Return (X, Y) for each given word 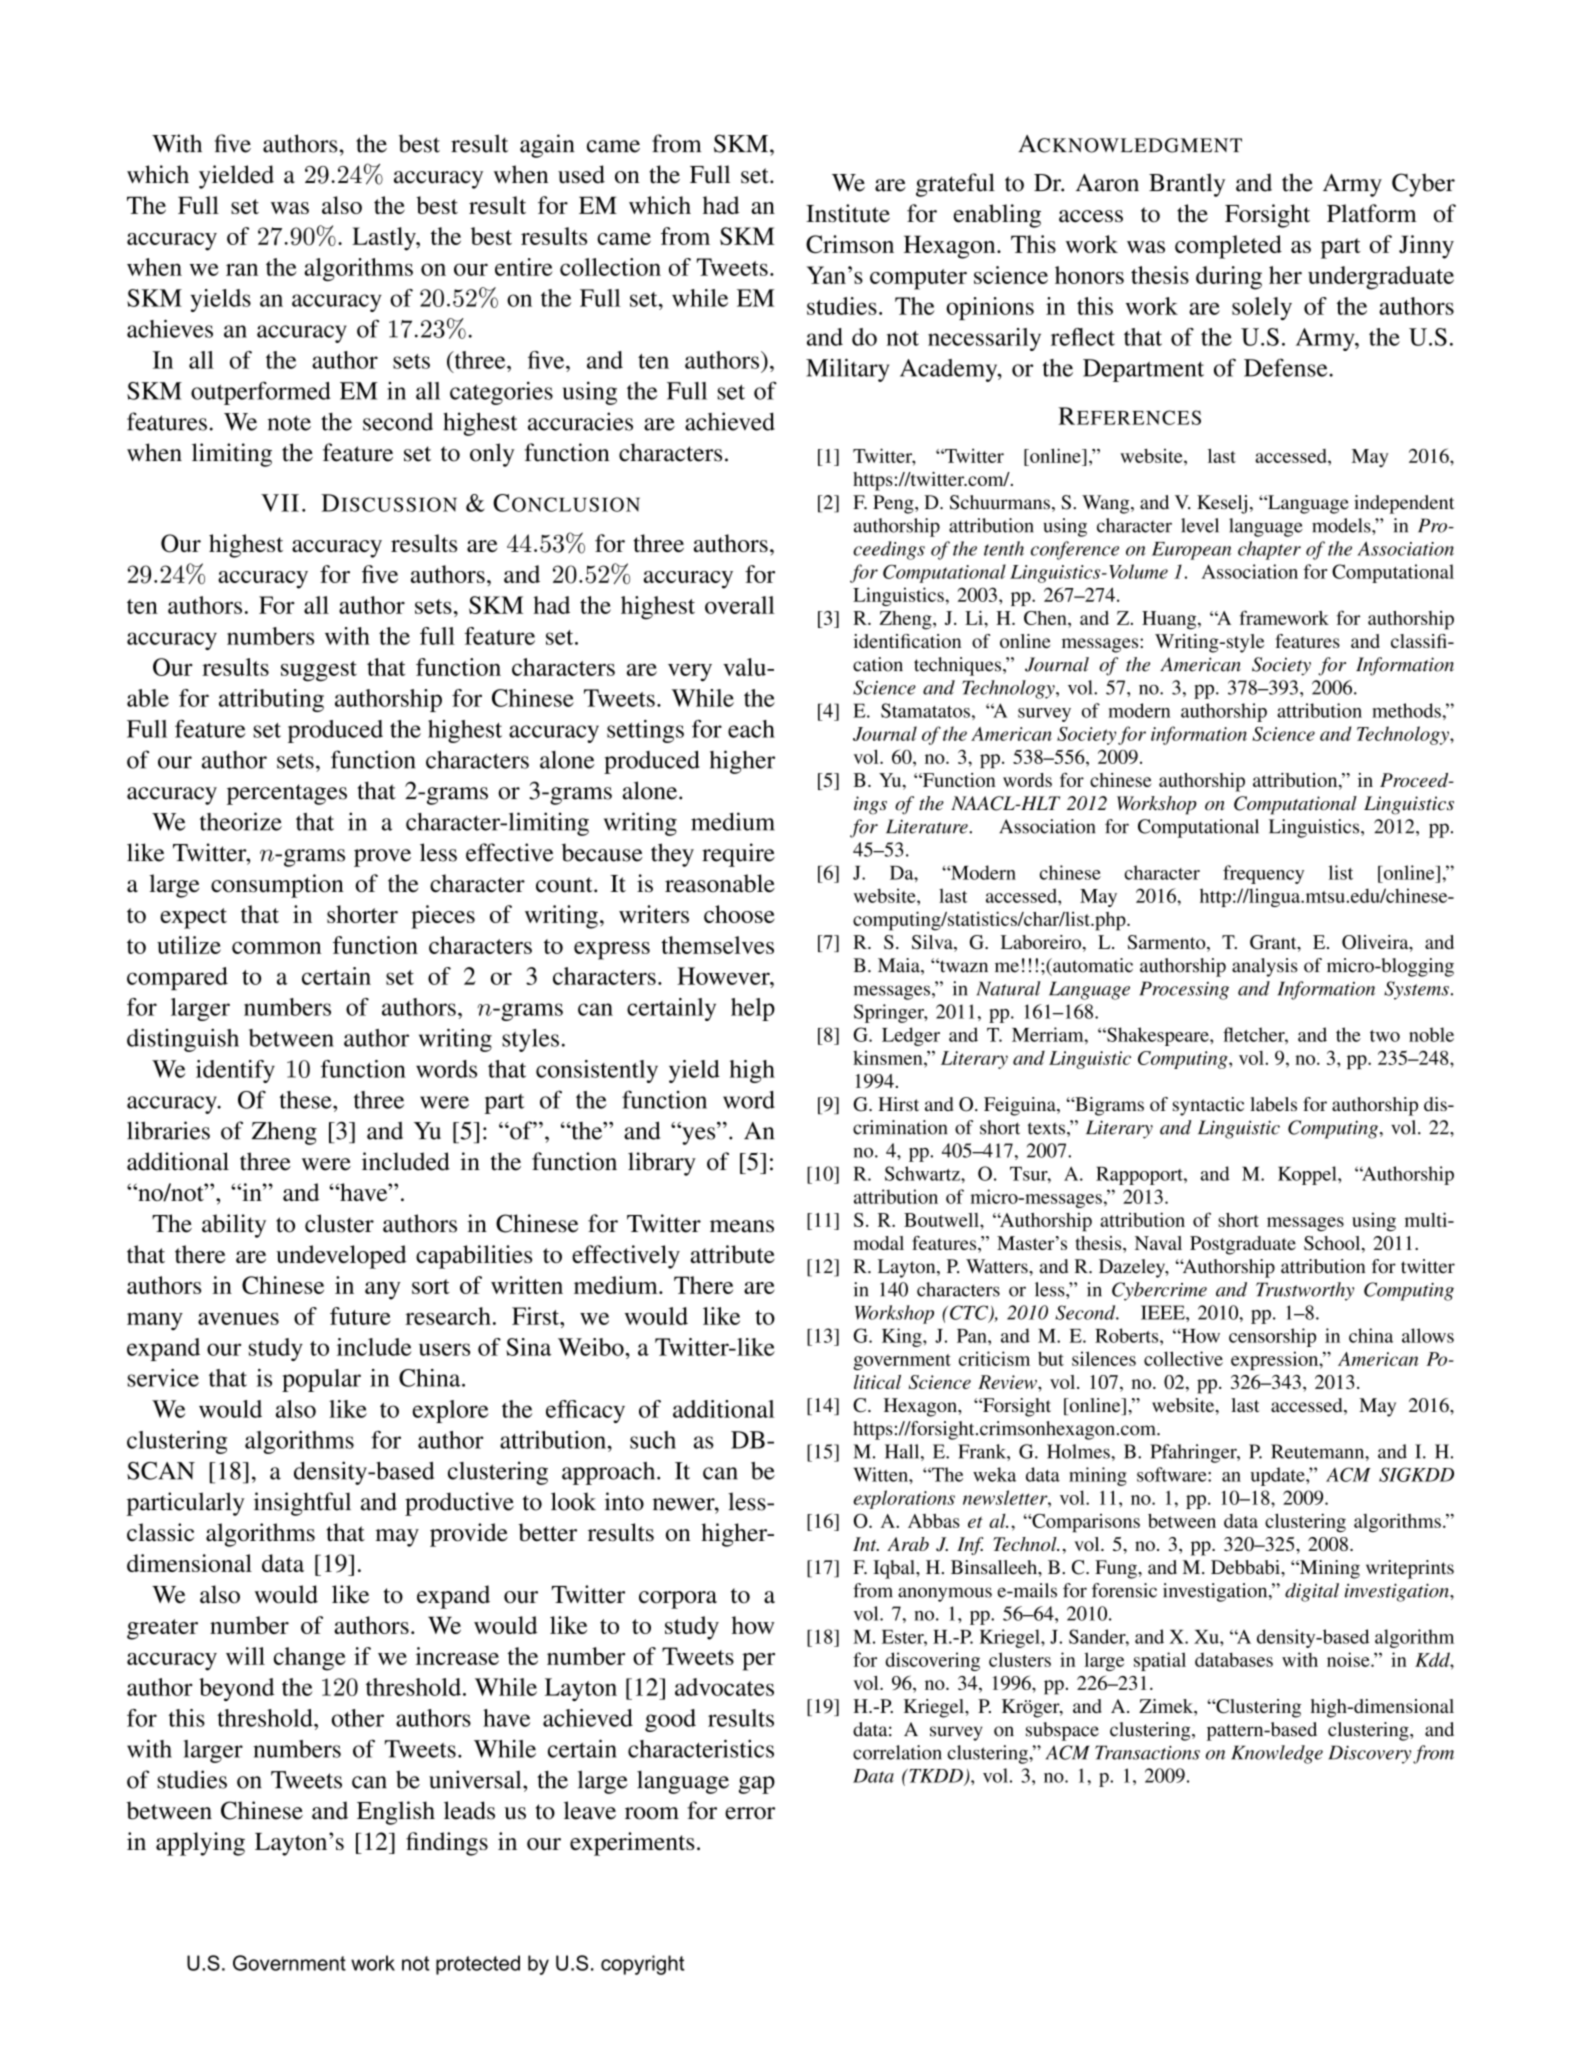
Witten (881, 1474)
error (750, 1813)
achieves (170, 328)
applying (200, 1844)
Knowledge (1277, 1754)
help (753, 1009)
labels (1273, 1104)
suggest (319, 671)
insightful (302, 1504)
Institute (848, 213)
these (306, 1100)
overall (740, 605)
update (1279, 1476)
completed (1228, 247)
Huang (1170, 620)
